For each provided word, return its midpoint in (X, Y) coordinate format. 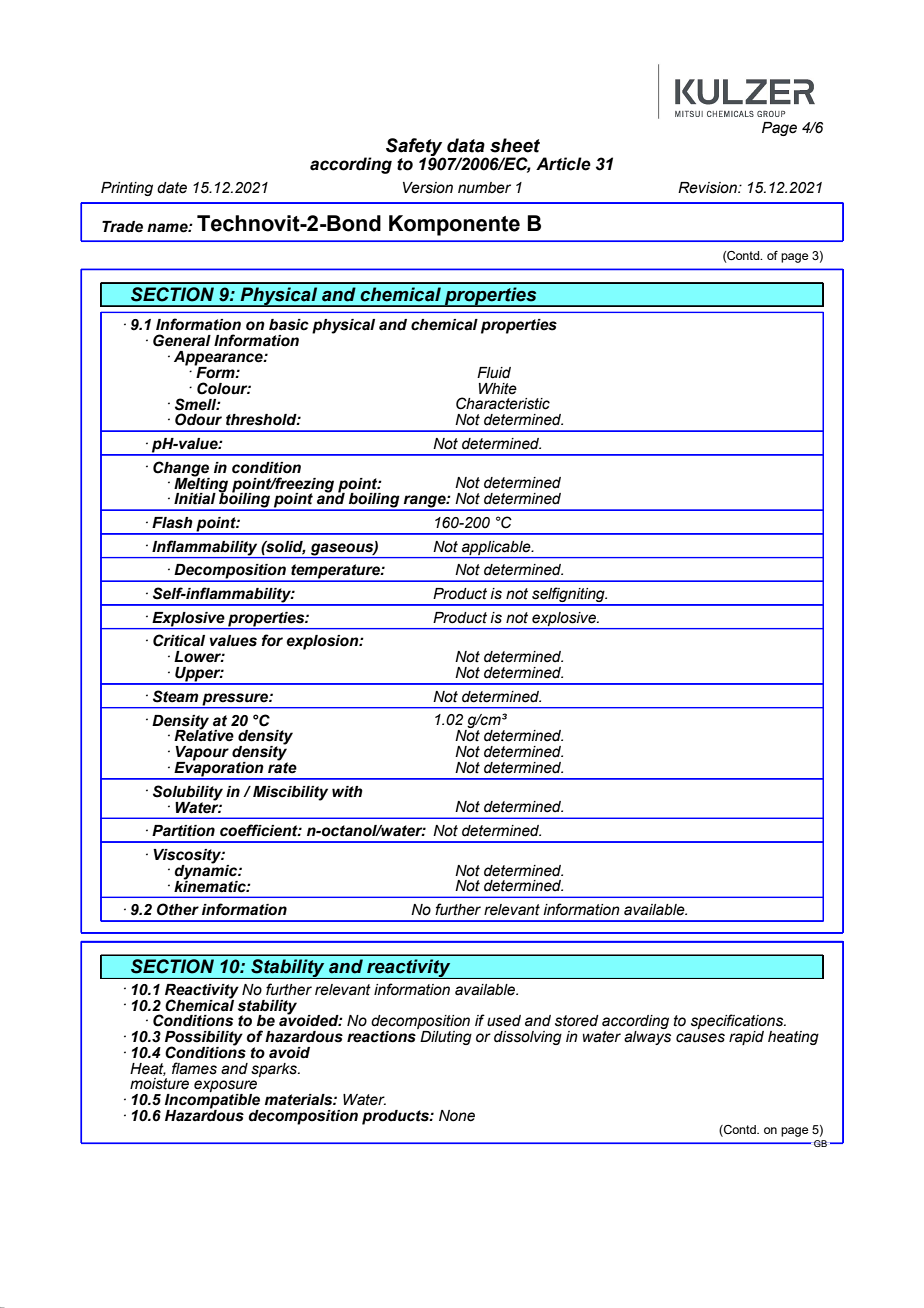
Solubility (188, 793)
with (347, 792)
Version (428, 188)
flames (194, 1068)
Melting (201, 484)
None (457, 1116)
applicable (497, 548)
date (172, 188)
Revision (708, 188)
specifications (738, 1023)
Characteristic (503, 403)
